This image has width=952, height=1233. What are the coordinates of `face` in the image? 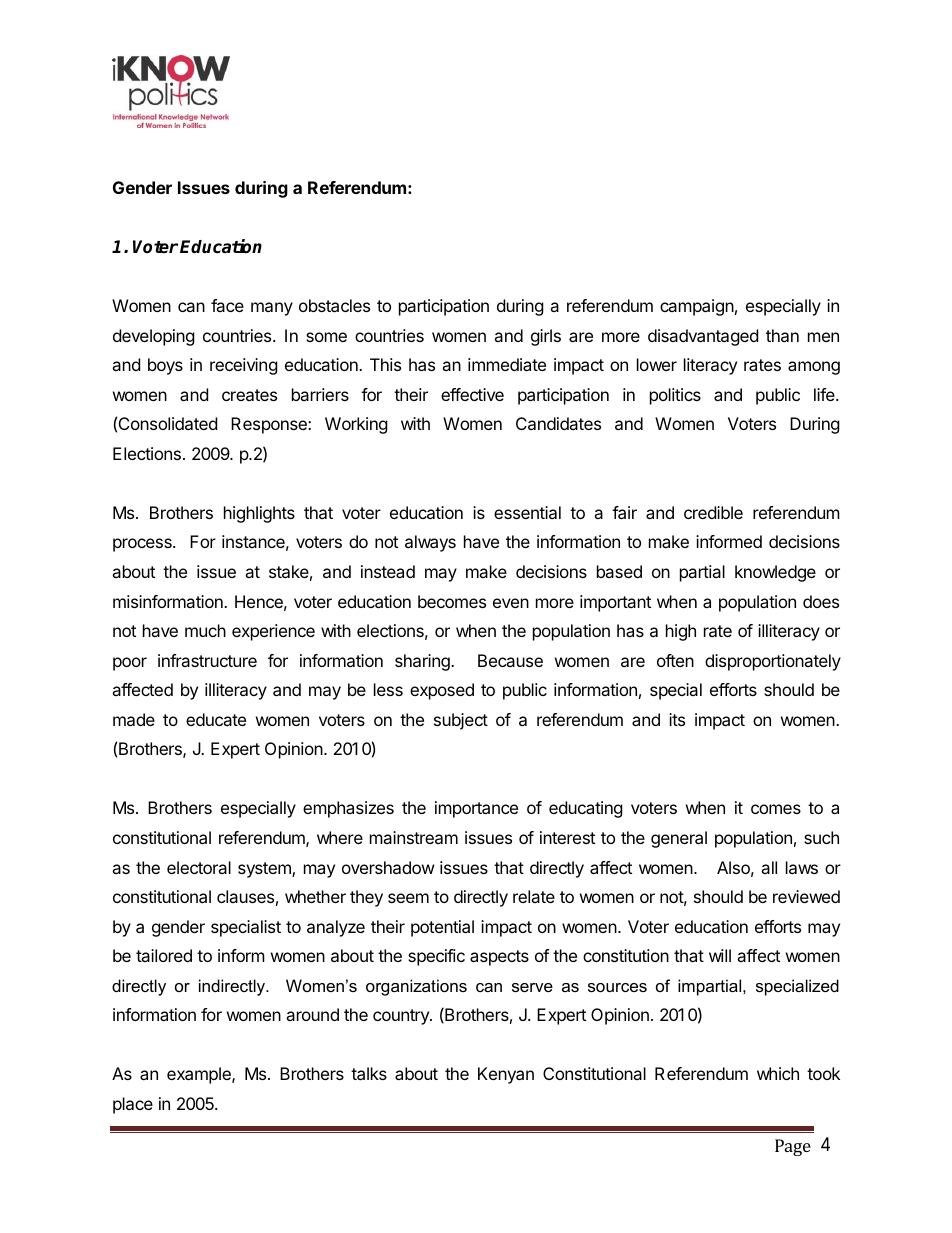 It's located at (227, 305).
